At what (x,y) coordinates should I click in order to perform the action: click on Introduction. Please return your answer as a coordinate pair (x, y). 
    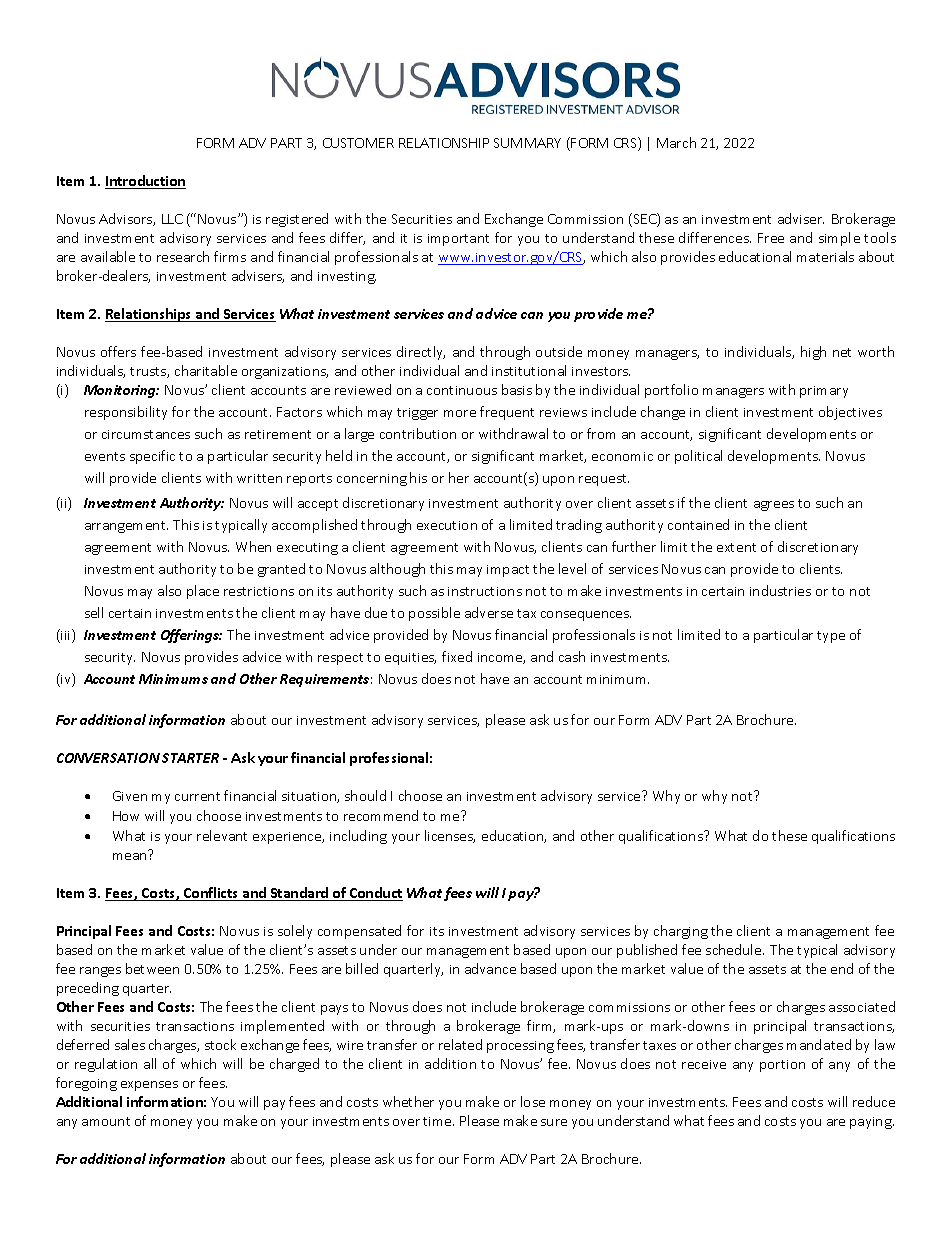
    Looking at the image, I should click on (145, 182).
